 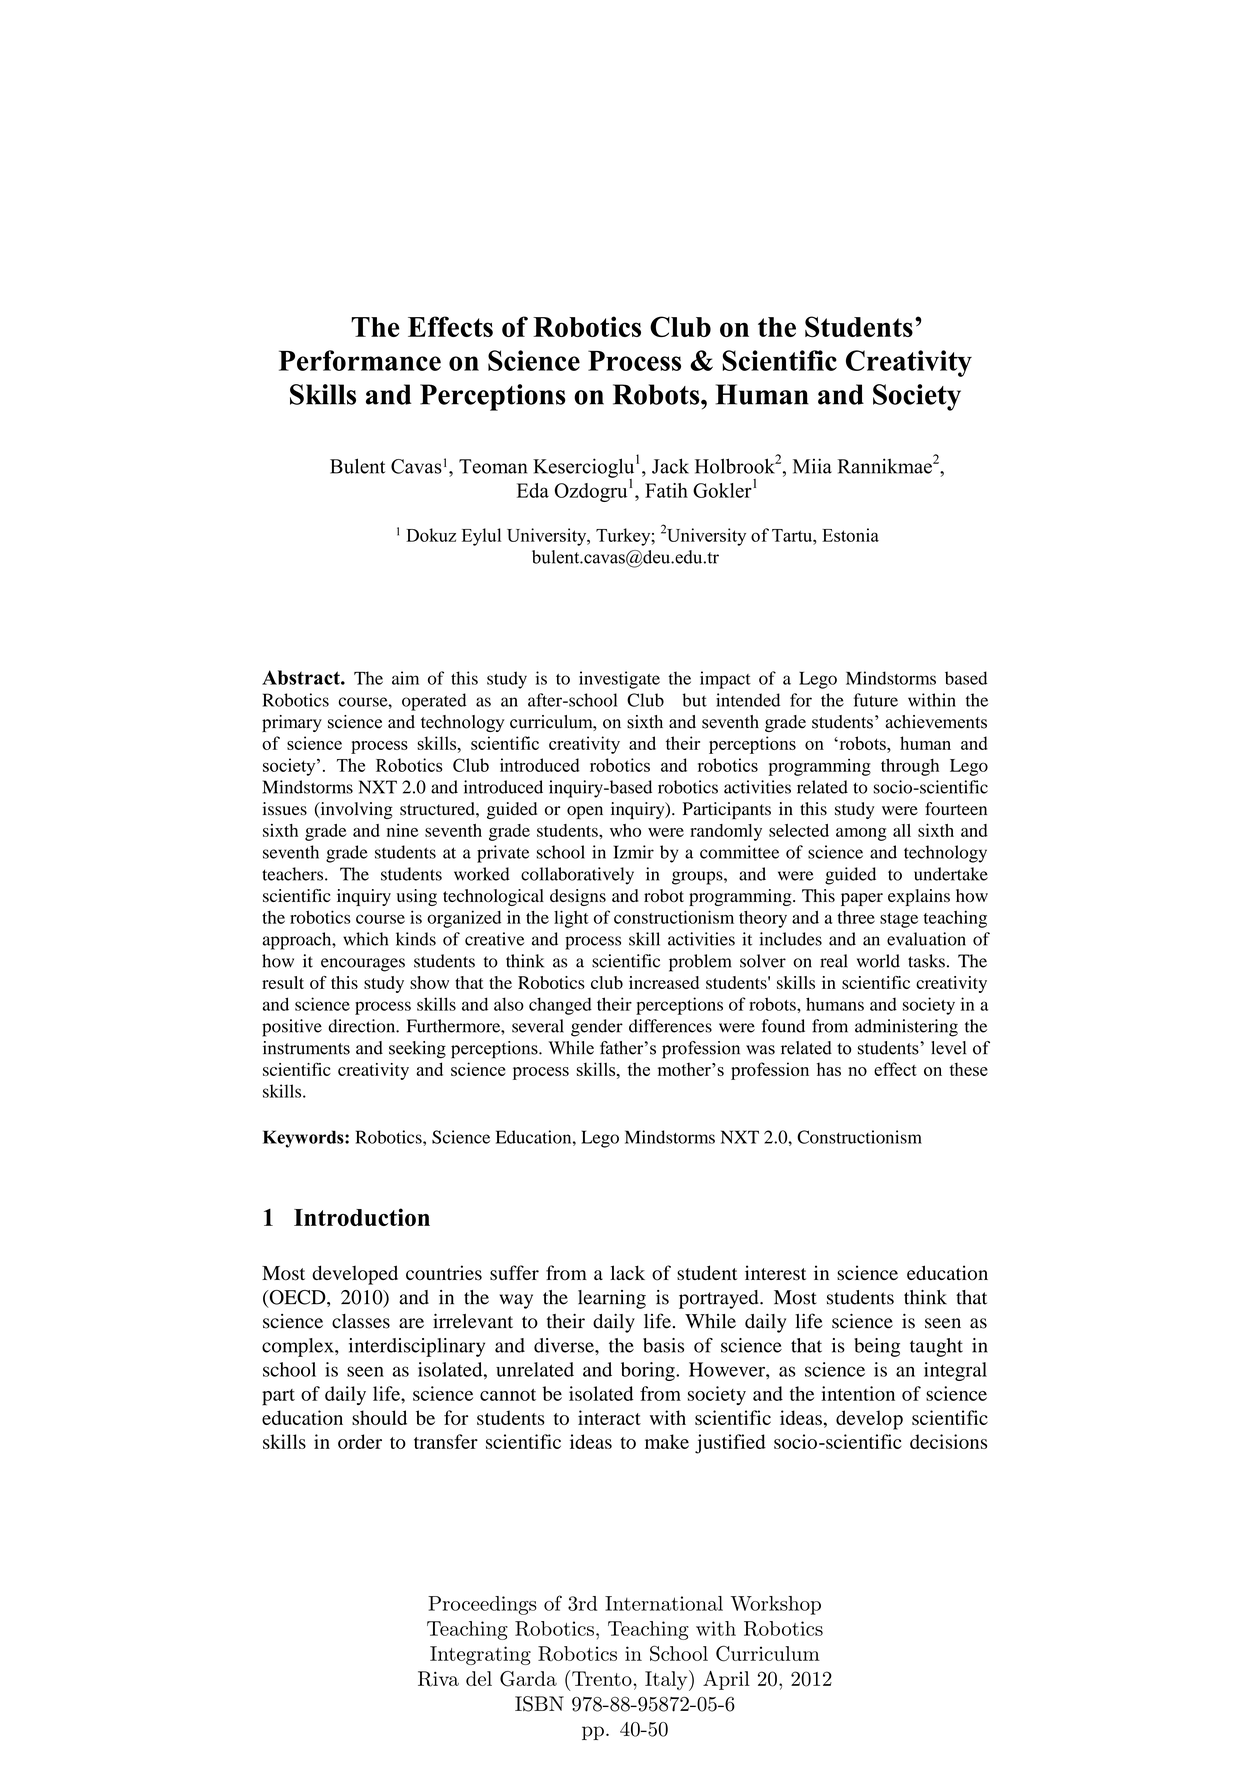 What do you see at coordinates (479, 1678) in the screenshot?
I see `del` at bounding box center [479, 1678].
